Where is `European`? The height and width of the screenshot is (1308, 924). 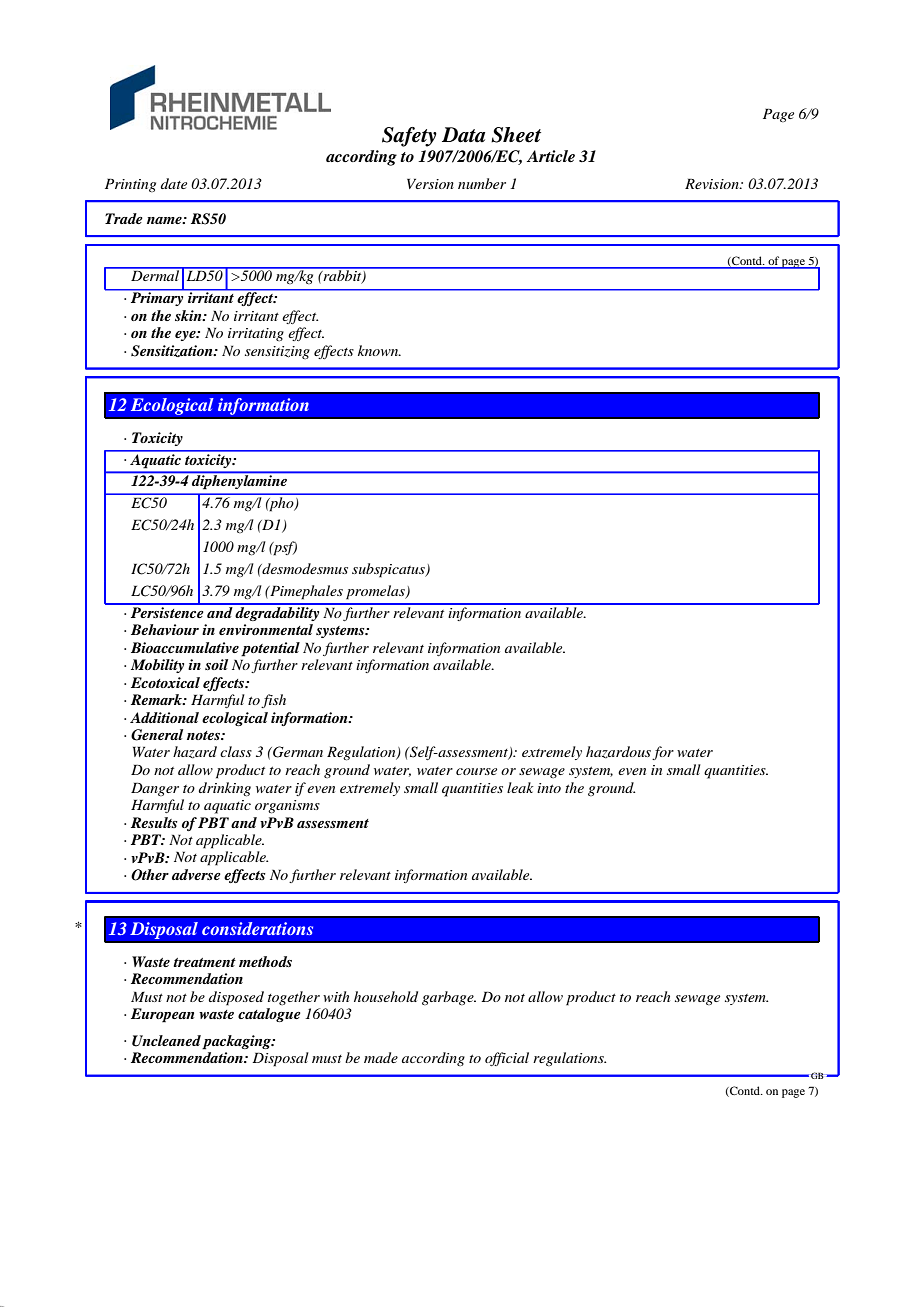
European is located at coordinates (162, 1015).
